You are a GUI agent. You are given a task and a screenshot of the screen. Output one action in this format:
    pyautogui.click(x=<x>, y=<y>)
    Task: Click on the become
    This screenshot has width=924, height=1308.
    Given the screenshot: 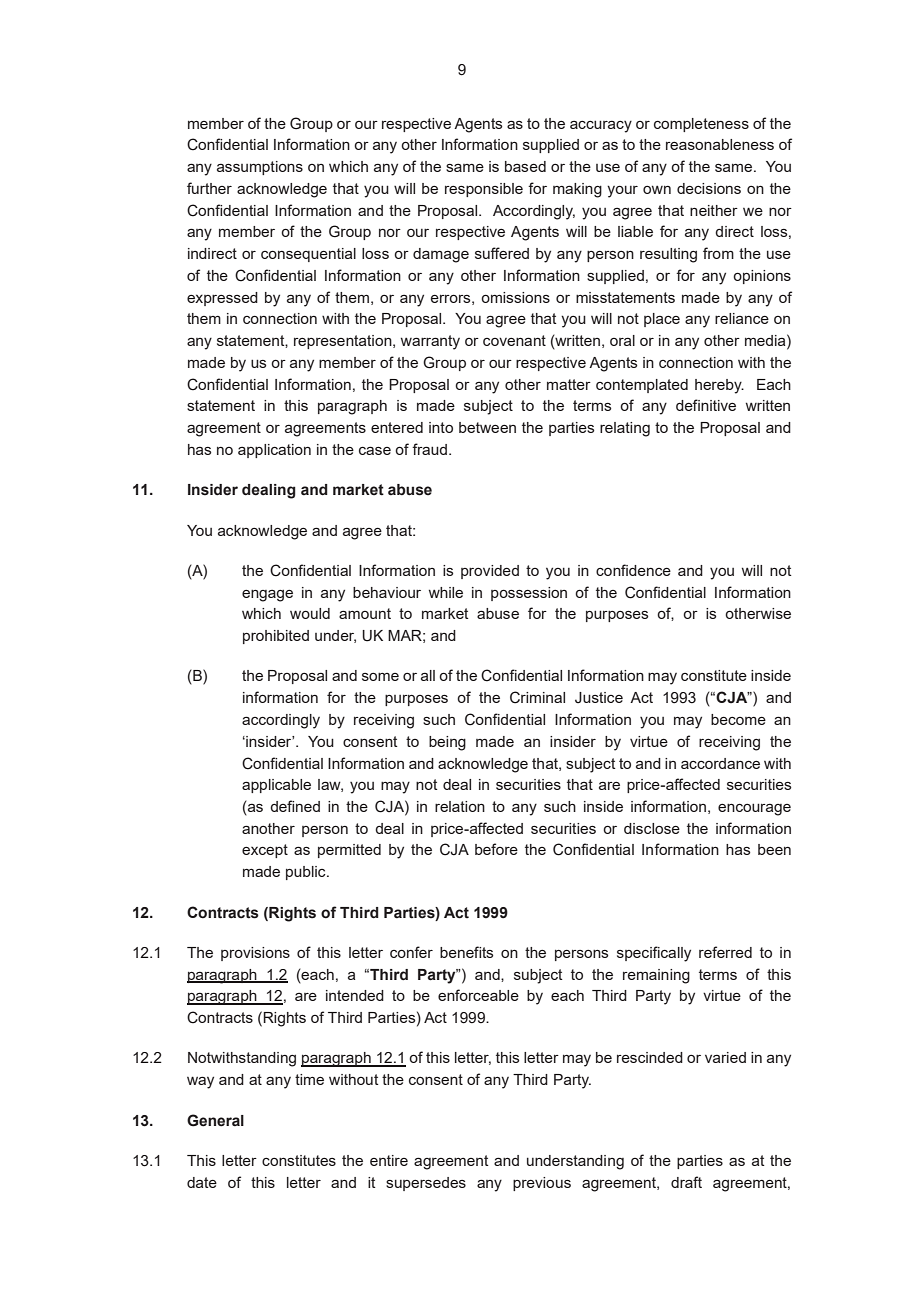 What is the action you would take?
    pyautogui.click(x=738, y=719)
